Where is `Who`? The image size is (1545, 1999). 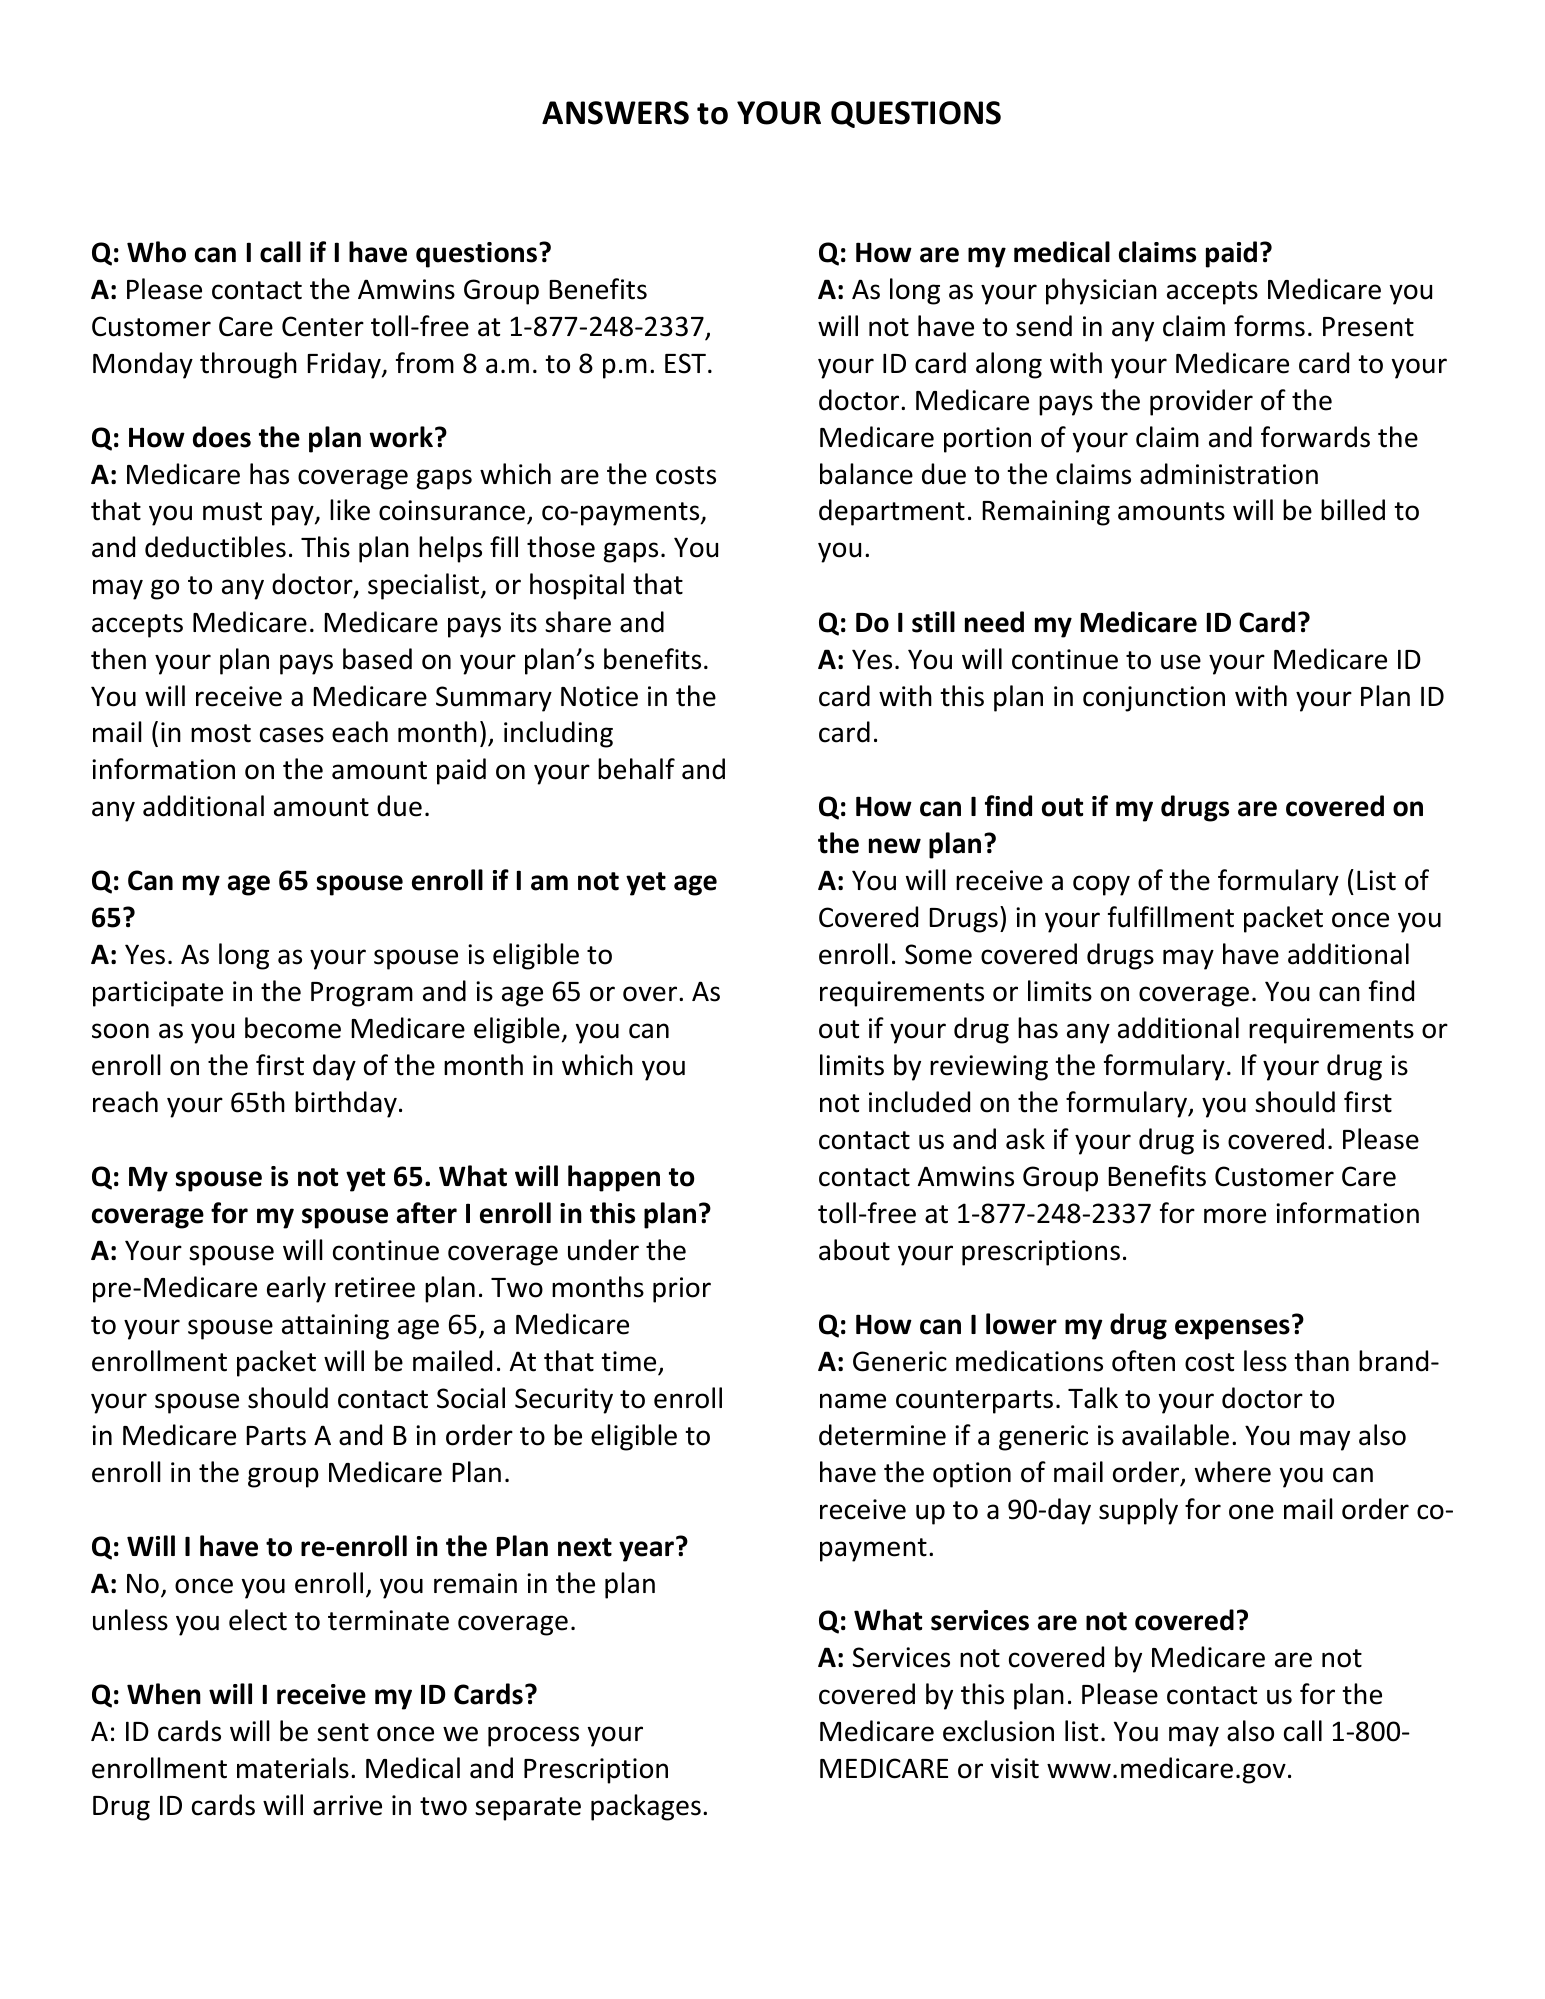 Who is located at coordinates (156, 252).
